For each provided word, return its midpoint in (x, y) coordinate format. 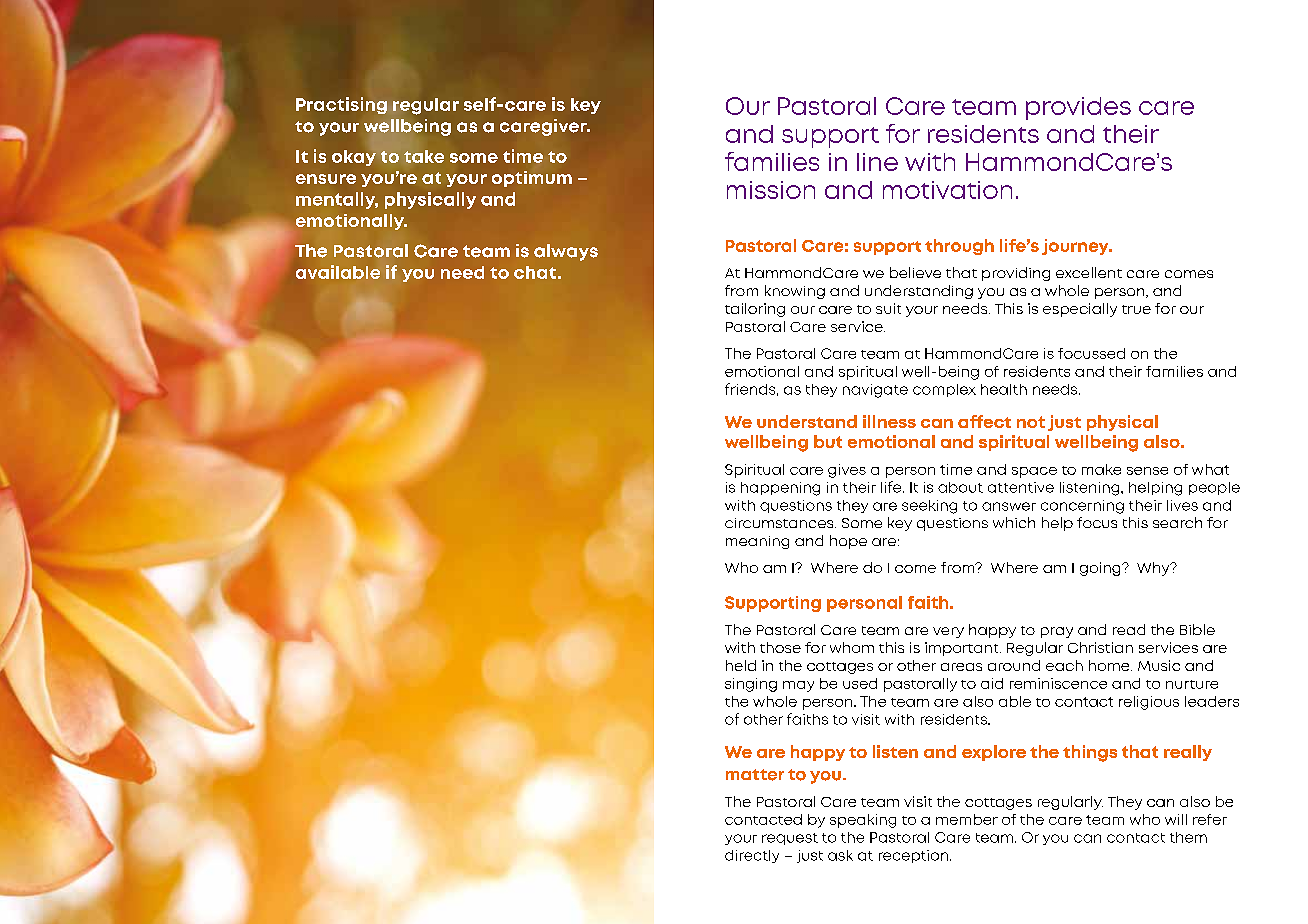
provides (1078, 108)
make (1101, 469)
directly (752, 856)
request (790, 839)
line (877, 162)
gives (847, 471)
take (424, 156)
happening (780, 489)
